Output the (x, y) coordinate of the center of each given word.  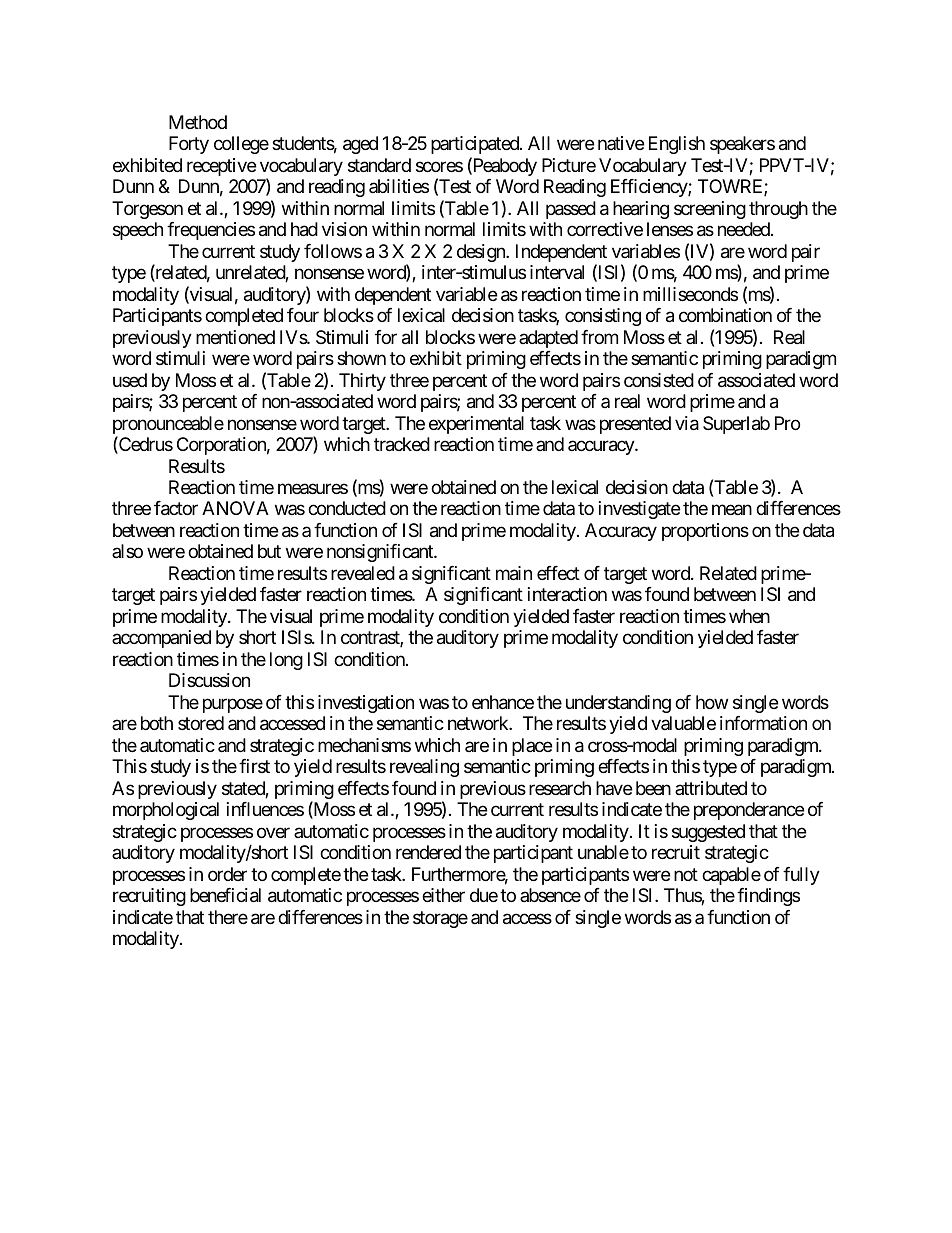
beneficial (225, 895)
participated (476, 145)
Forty (189, 145)
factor (176, 508)
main (514, 573)
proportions (705, 532)
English (677, 145)
